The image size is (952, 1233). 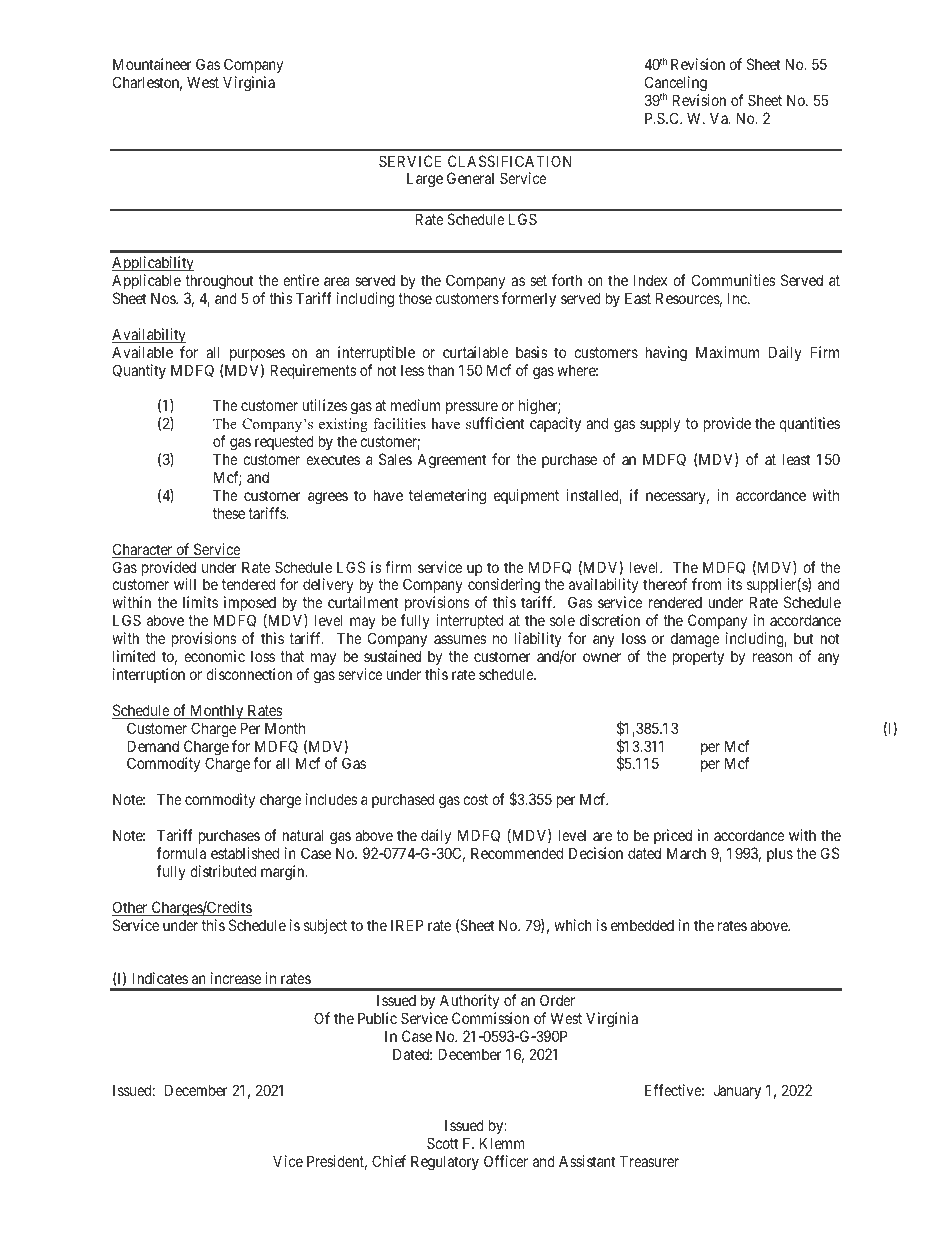 I want to click on CLASSIFICATION, so click(x=509, y=161).
